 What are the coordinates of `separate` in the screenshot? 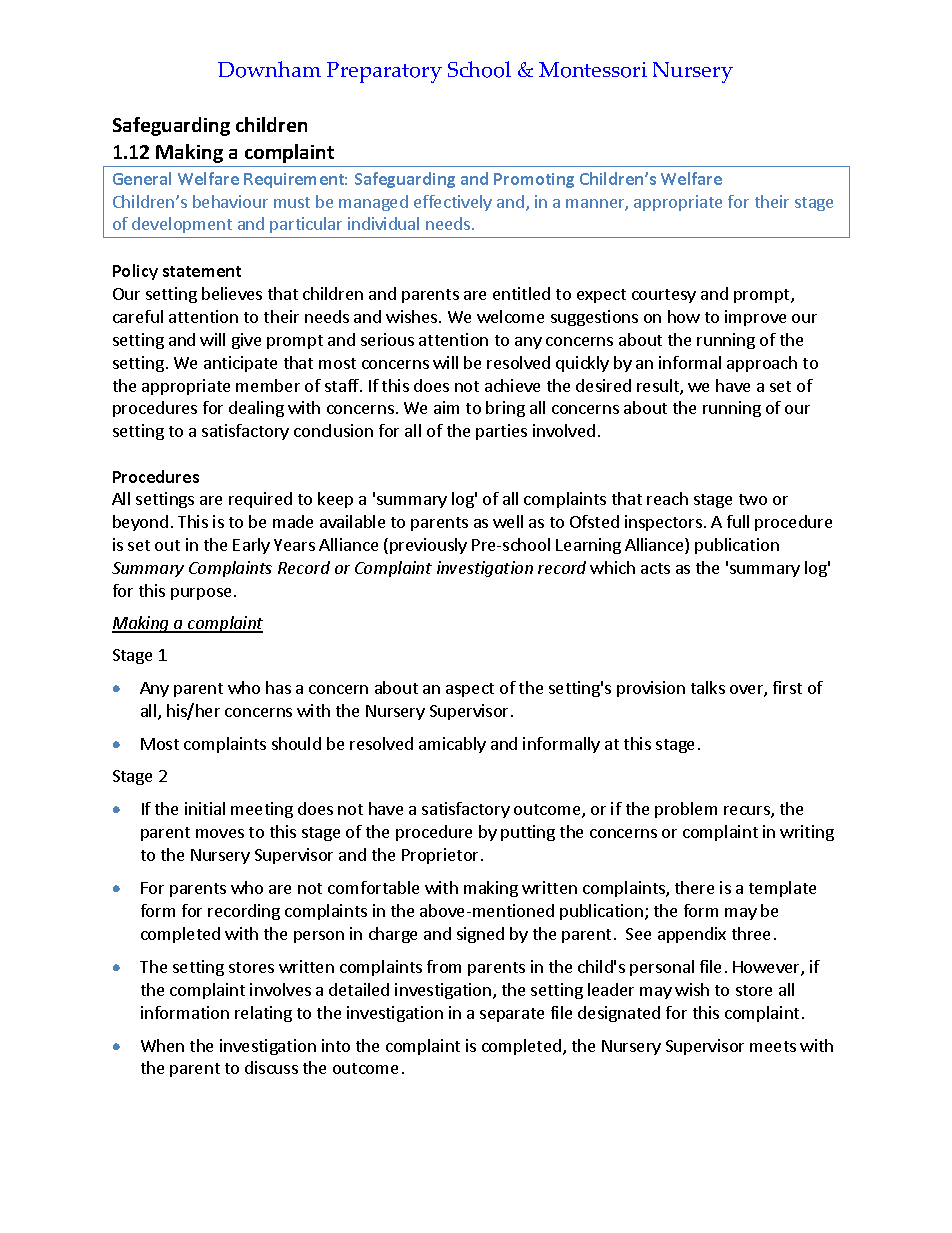 It's located at (512, 1015).
